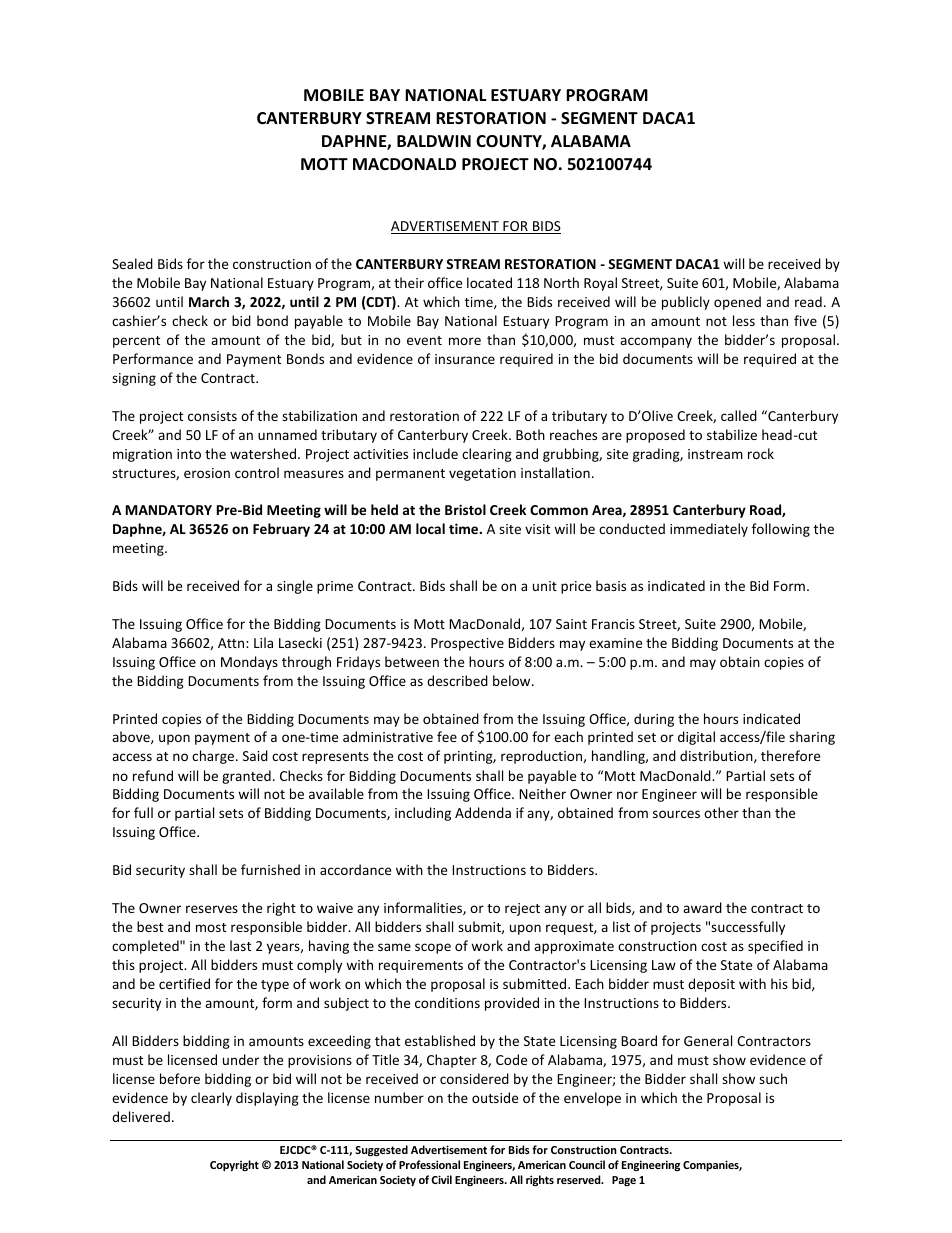 Image resolution: width=952 pixels, height=1233 pixels. I want to click on opened, so click(737, 303).
